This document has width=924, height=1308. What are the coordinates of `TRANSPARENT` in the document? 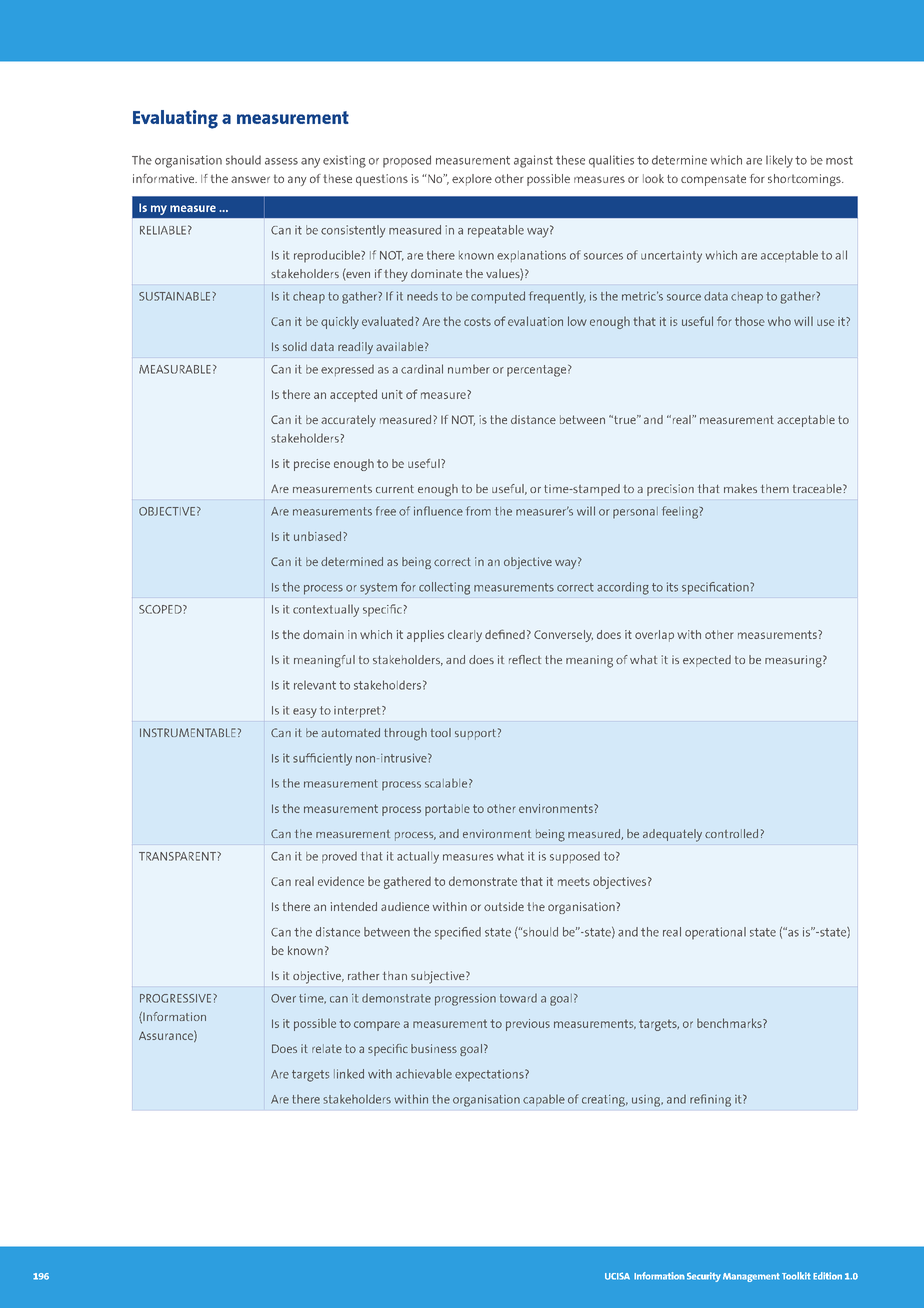 It's located at (177, 856).
